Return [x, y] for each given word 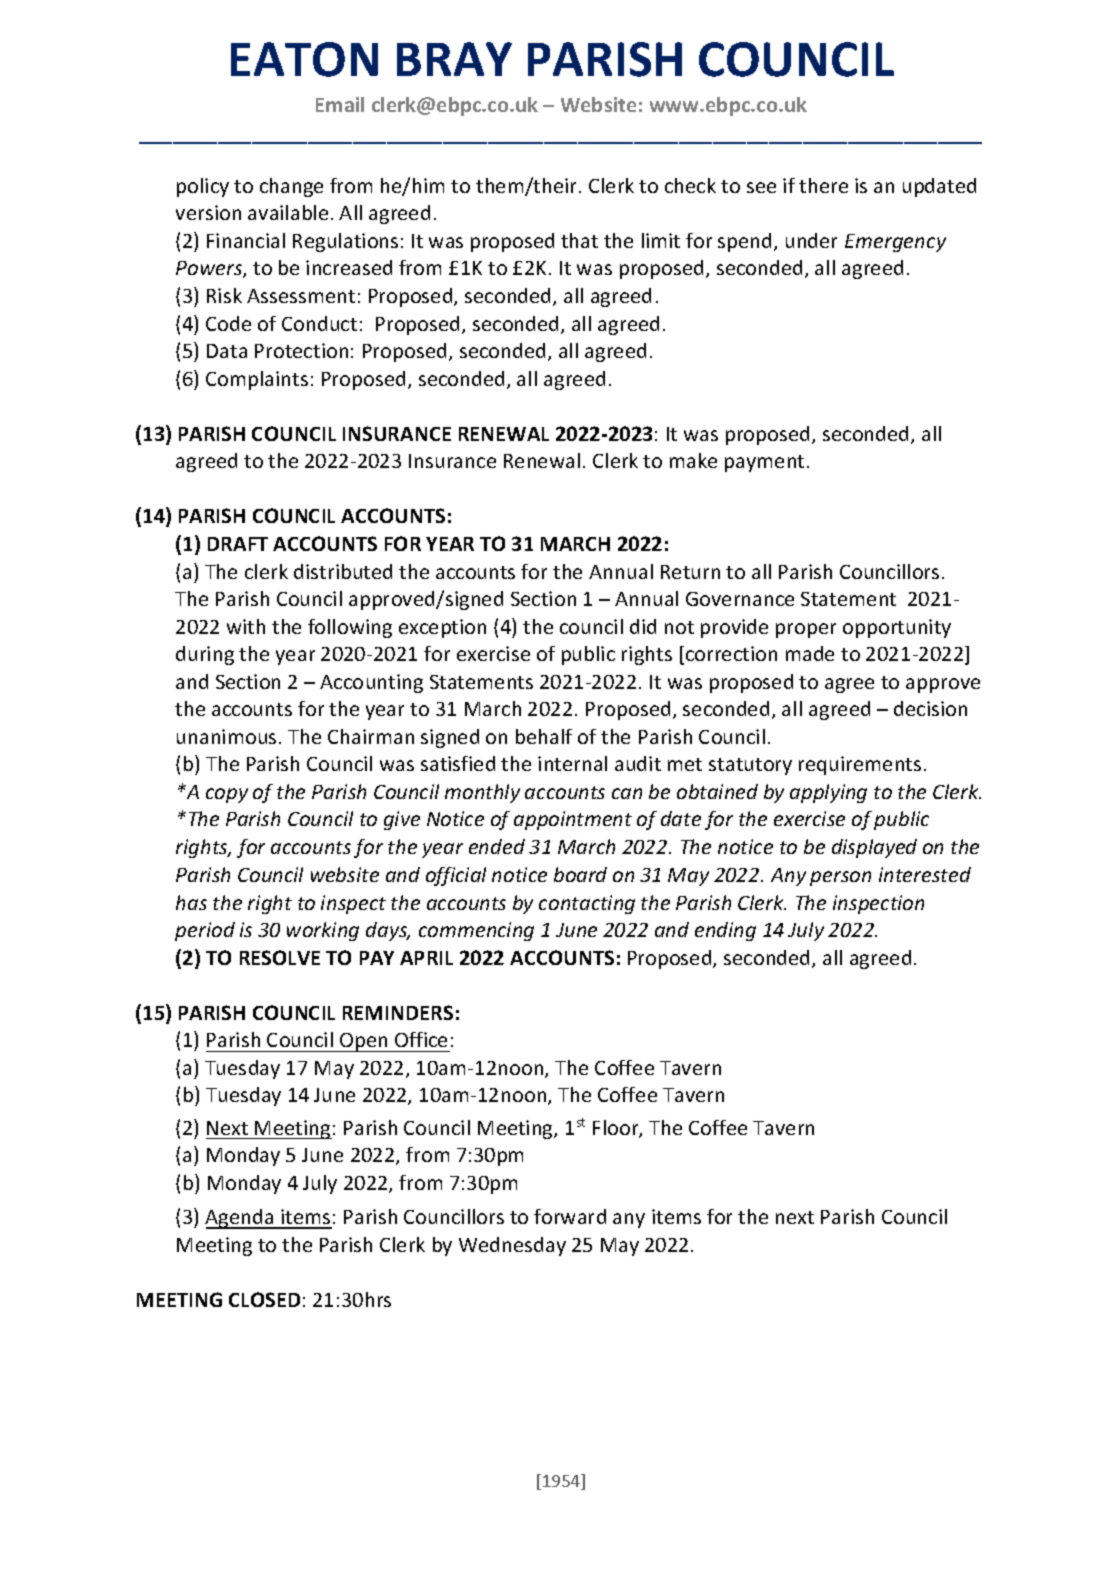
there [823, 185]
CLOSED [264, 1299]
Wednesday [512, 1246]
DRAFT [238, 544]
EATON [304, 59]
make [693, 460]
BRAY [454, 59]
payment [764, 463]
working [323, 931]
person [840, 878]
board [580, 874]
